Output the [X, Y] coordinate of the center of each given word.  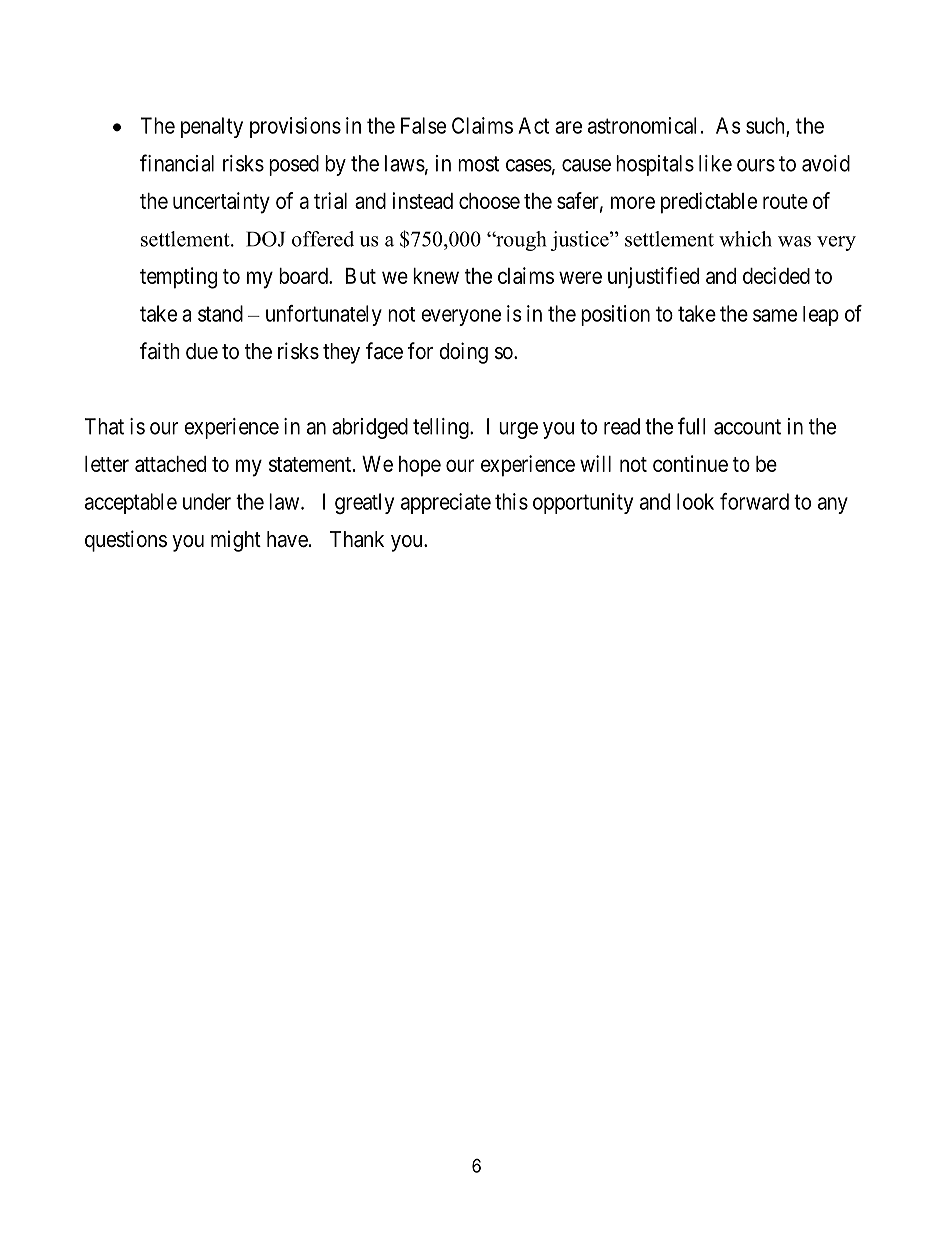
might [236, 541]
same [775, 315]
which [745, 239]
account [747, 427]
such [766, 126]
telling [442, 428]
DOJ [265, 239]
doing [463, 353]
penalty [212, 127]
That [104, 426]
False [423, 125]
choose [489, 201]
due [202, 351]
